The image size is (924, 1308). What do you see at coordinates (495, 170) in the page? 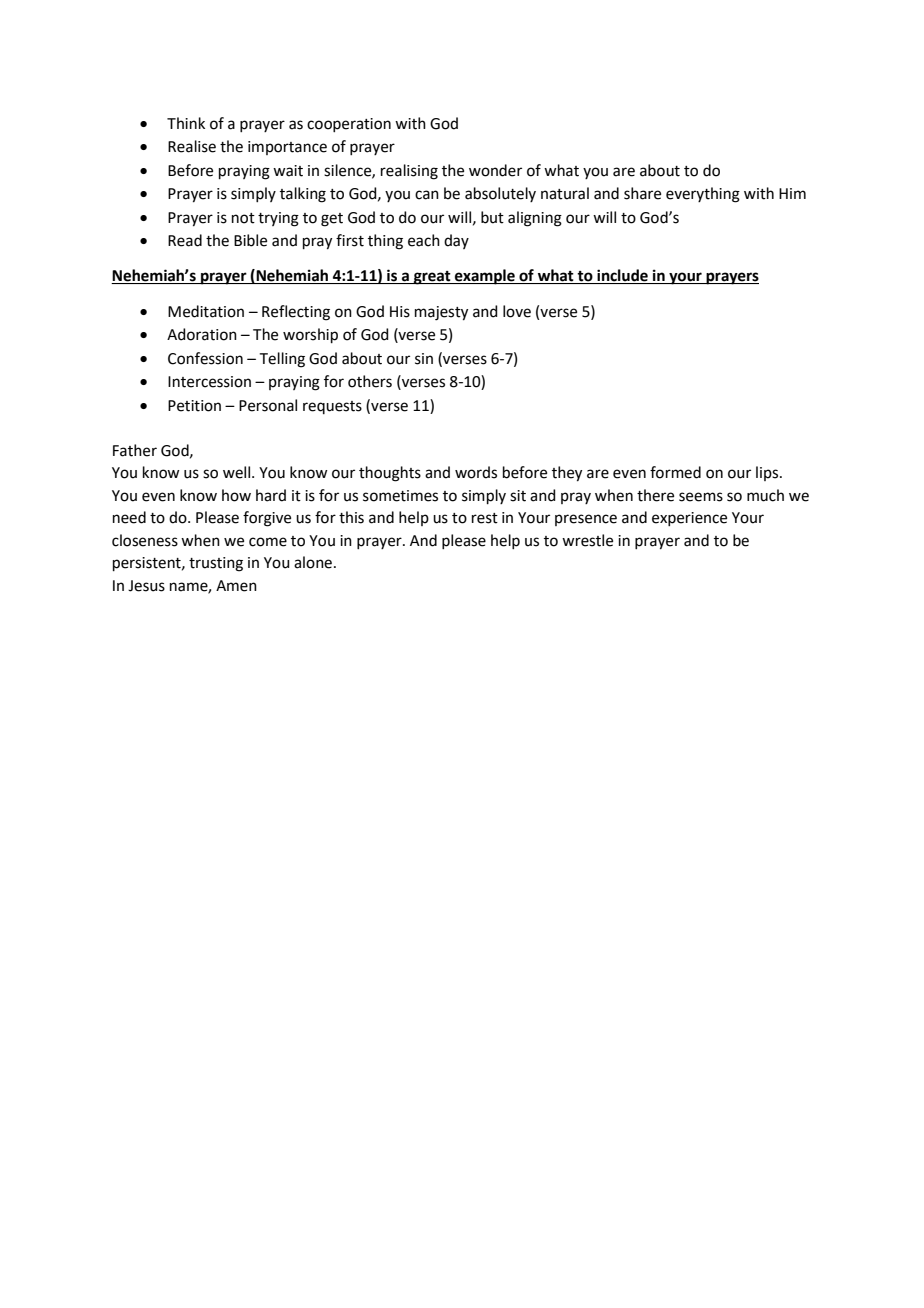
I see `wonder` at bounding box center [495, 170].
